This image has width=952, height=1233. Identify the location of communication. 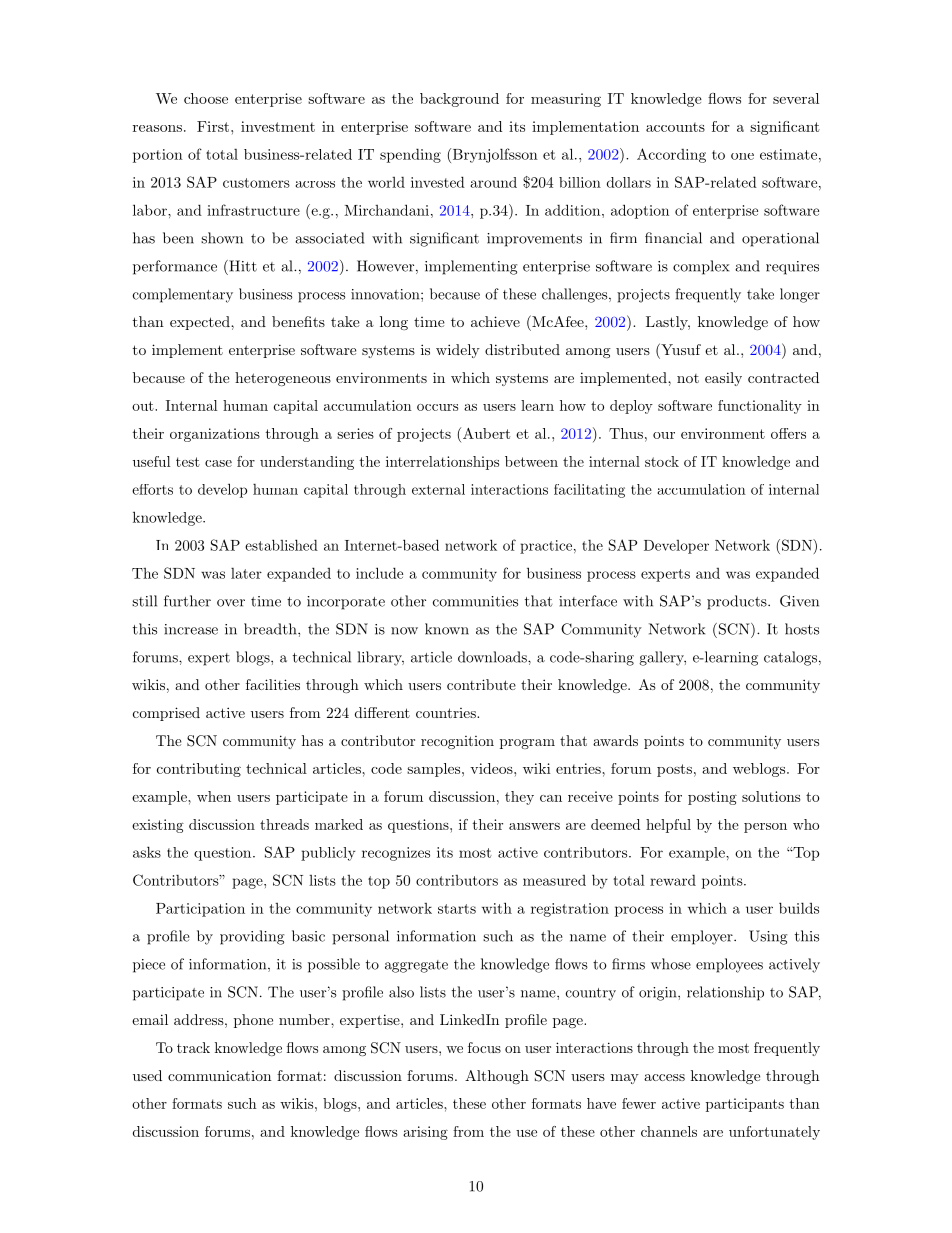
(219, 1075).
